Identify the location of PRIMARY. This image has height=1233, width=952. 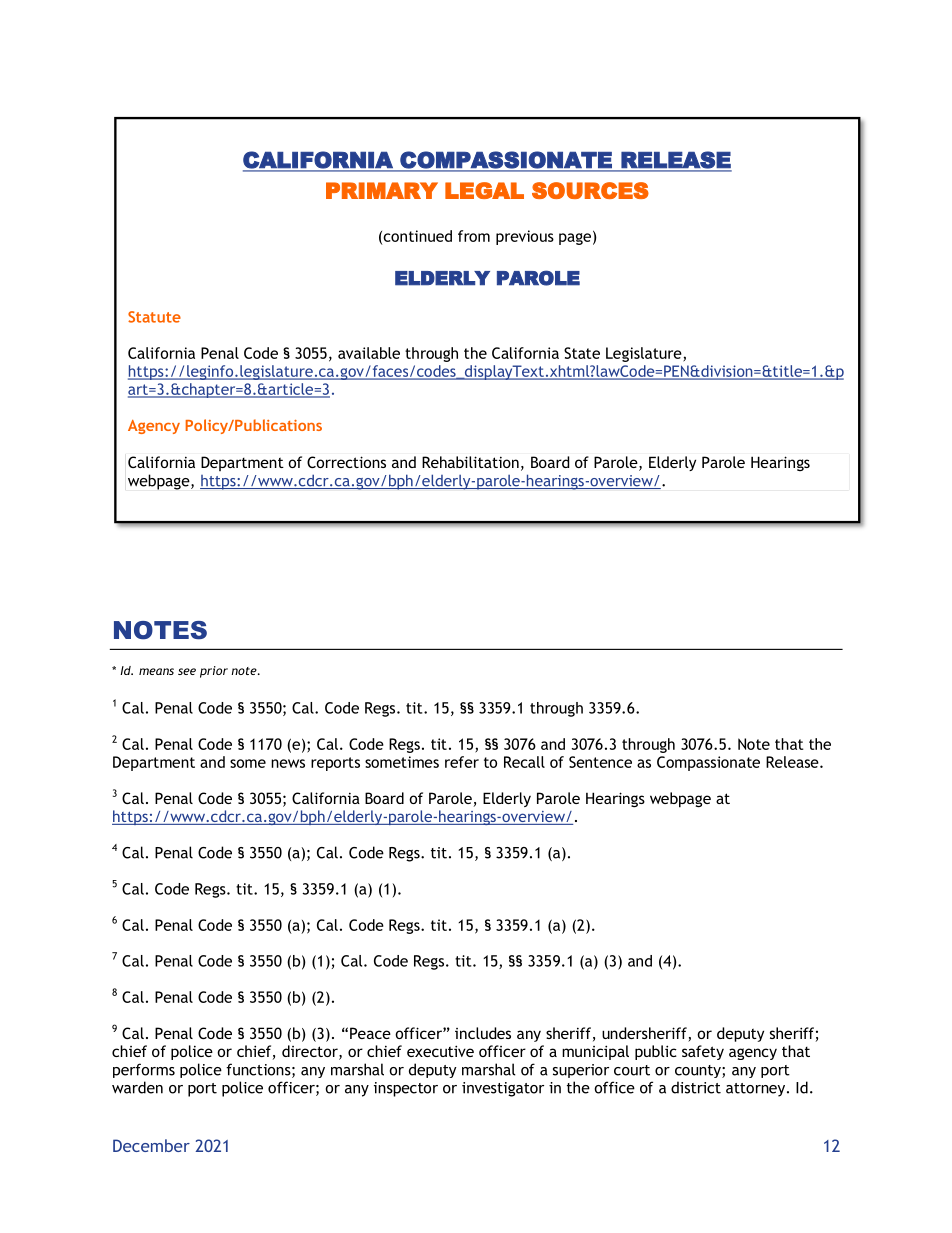
(382, 190).
